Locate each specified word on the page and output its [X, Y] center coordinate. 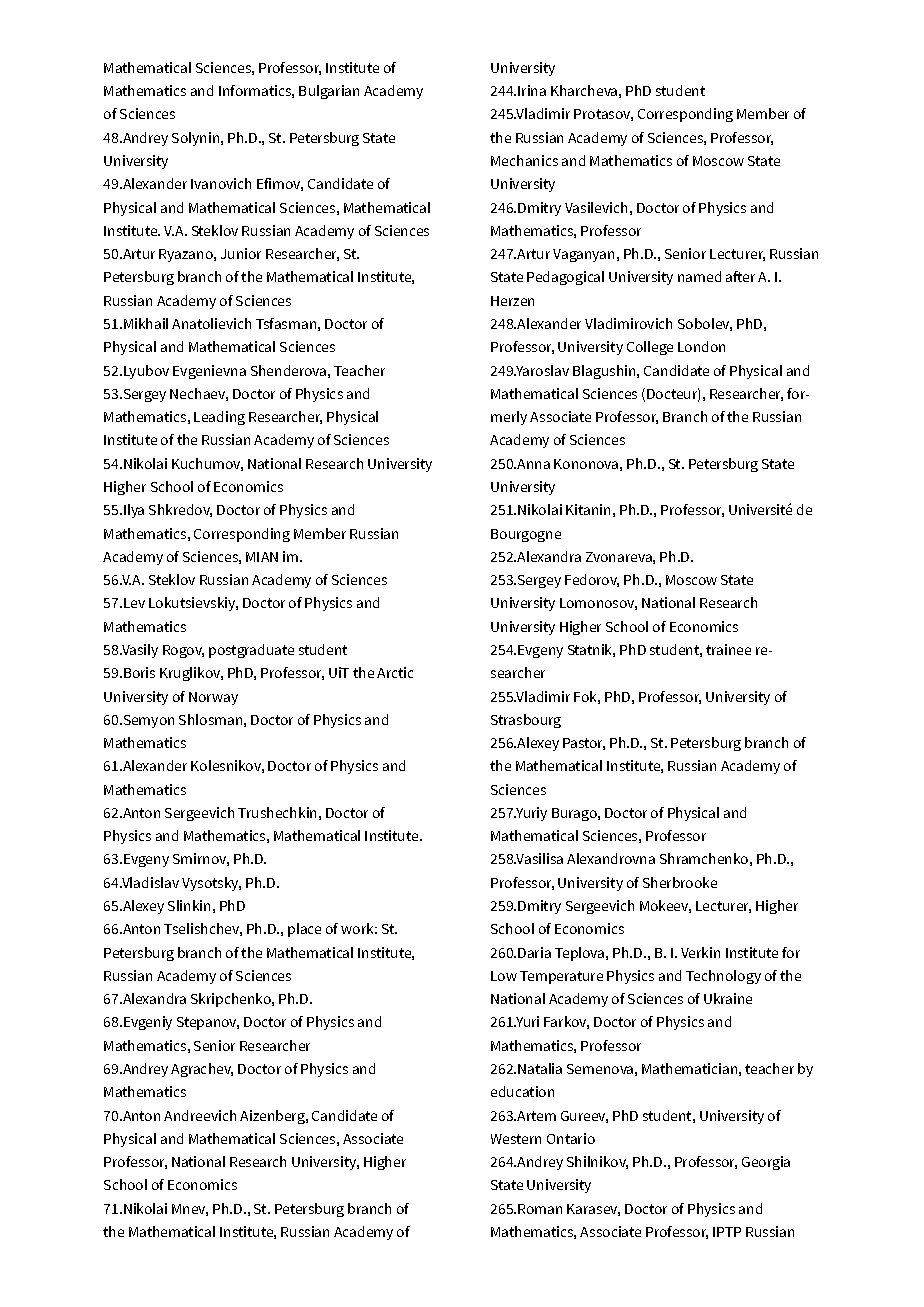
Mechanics [524, 160]
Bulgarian [329, 92]
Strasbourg [526, 721]
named [699, 276]
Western [516, 1139]
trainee [728, 649]
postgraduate [251, 651]
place [304, 930]
